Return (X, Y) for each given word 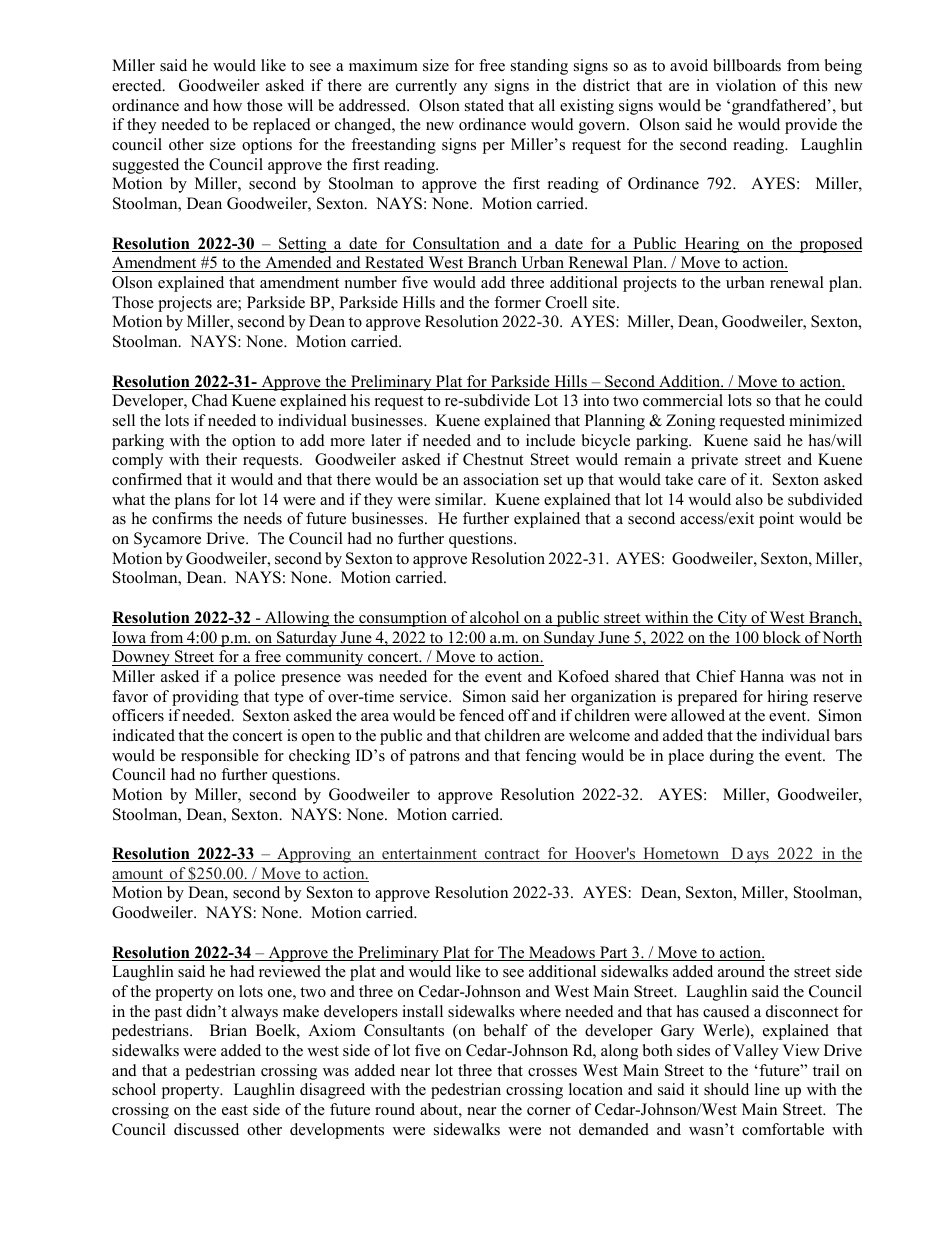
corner (549, 1111)
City (733, 619)
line (767, 1089)
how (227, 105)
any (476, 89)
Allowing (297, 619)
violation (746, 85)
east (235, 1110)
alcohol (495, 618)
